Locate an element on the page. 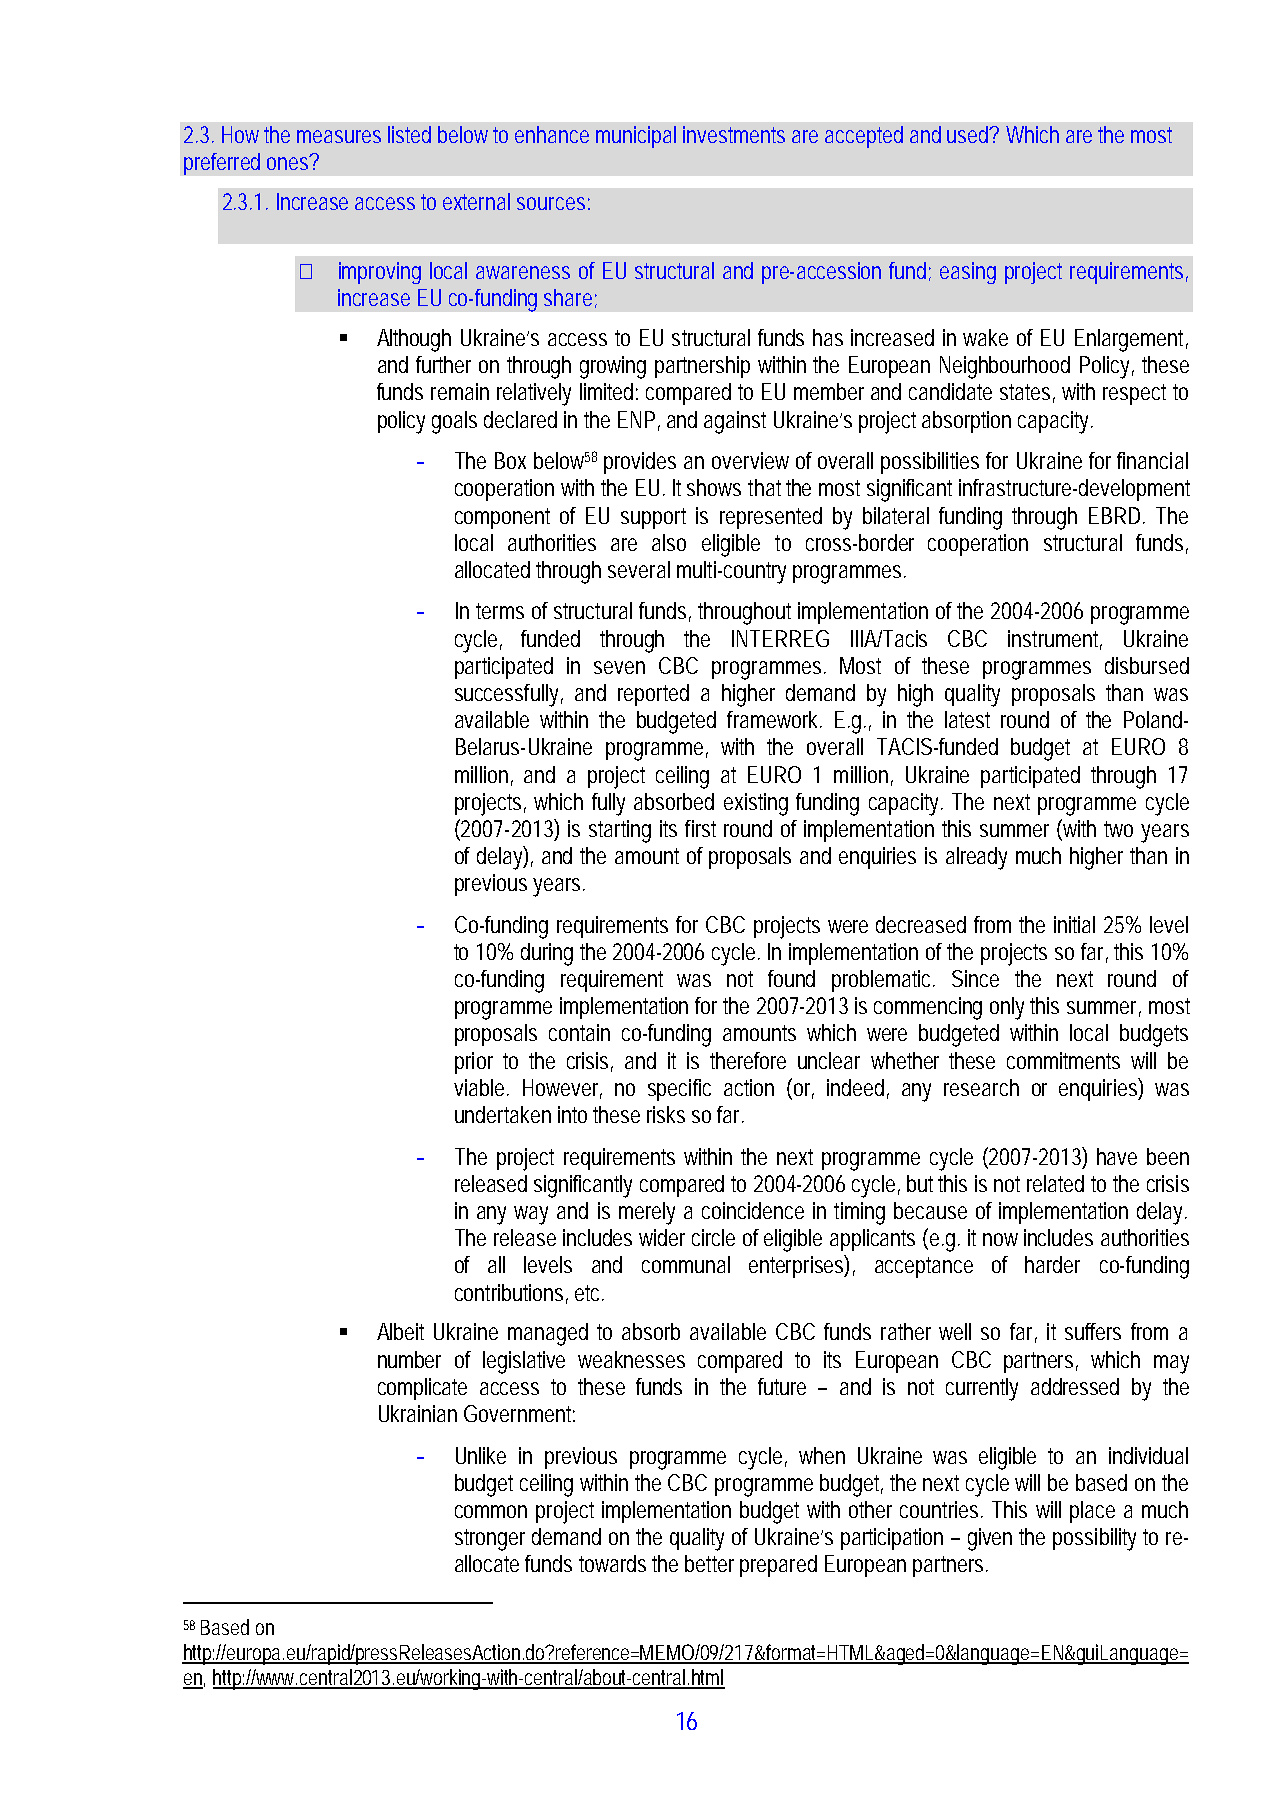  better is located at coordinates (709, 1563).
